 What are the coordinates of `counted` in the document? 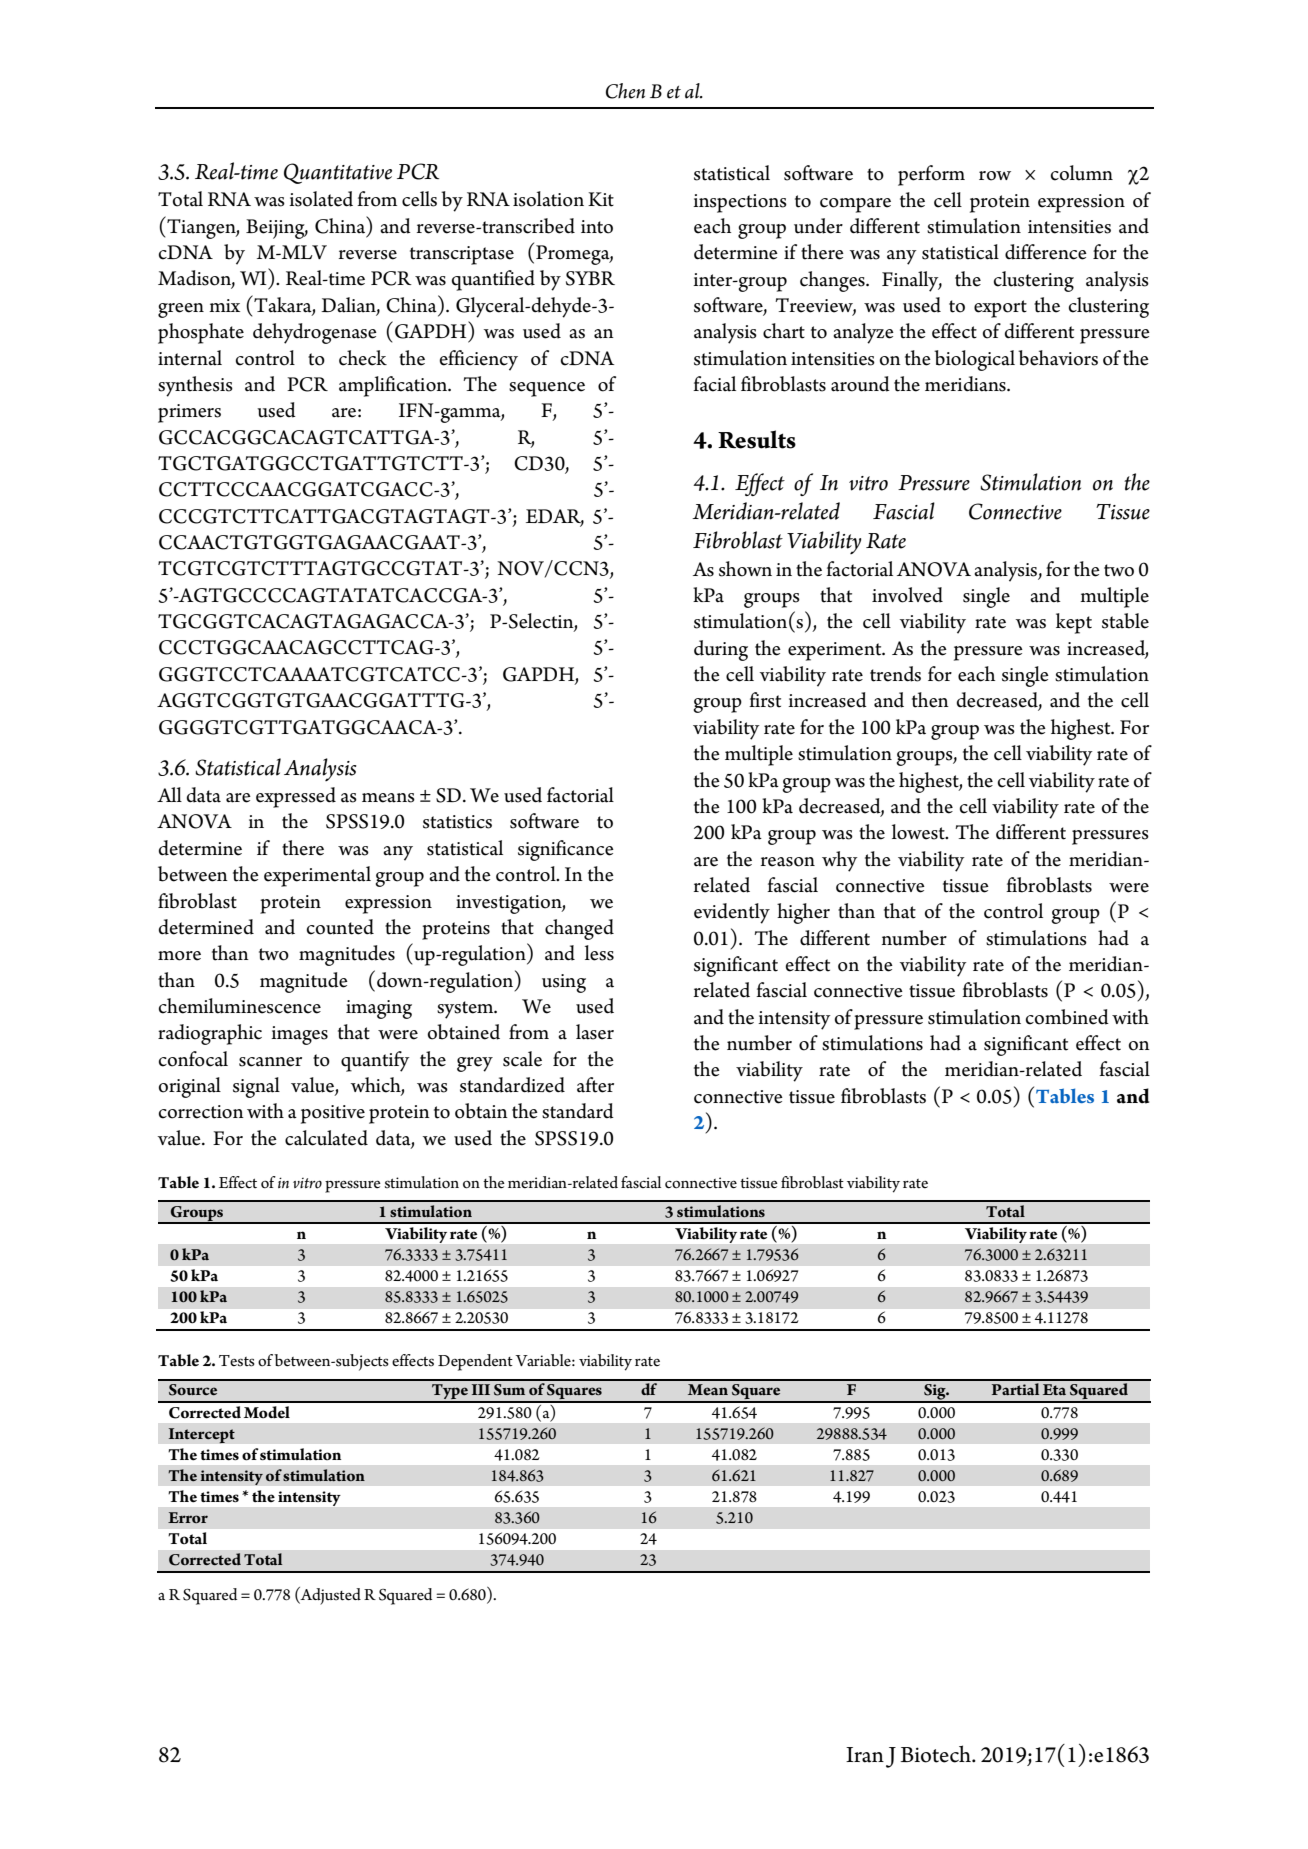 It's located at (340, 927).
